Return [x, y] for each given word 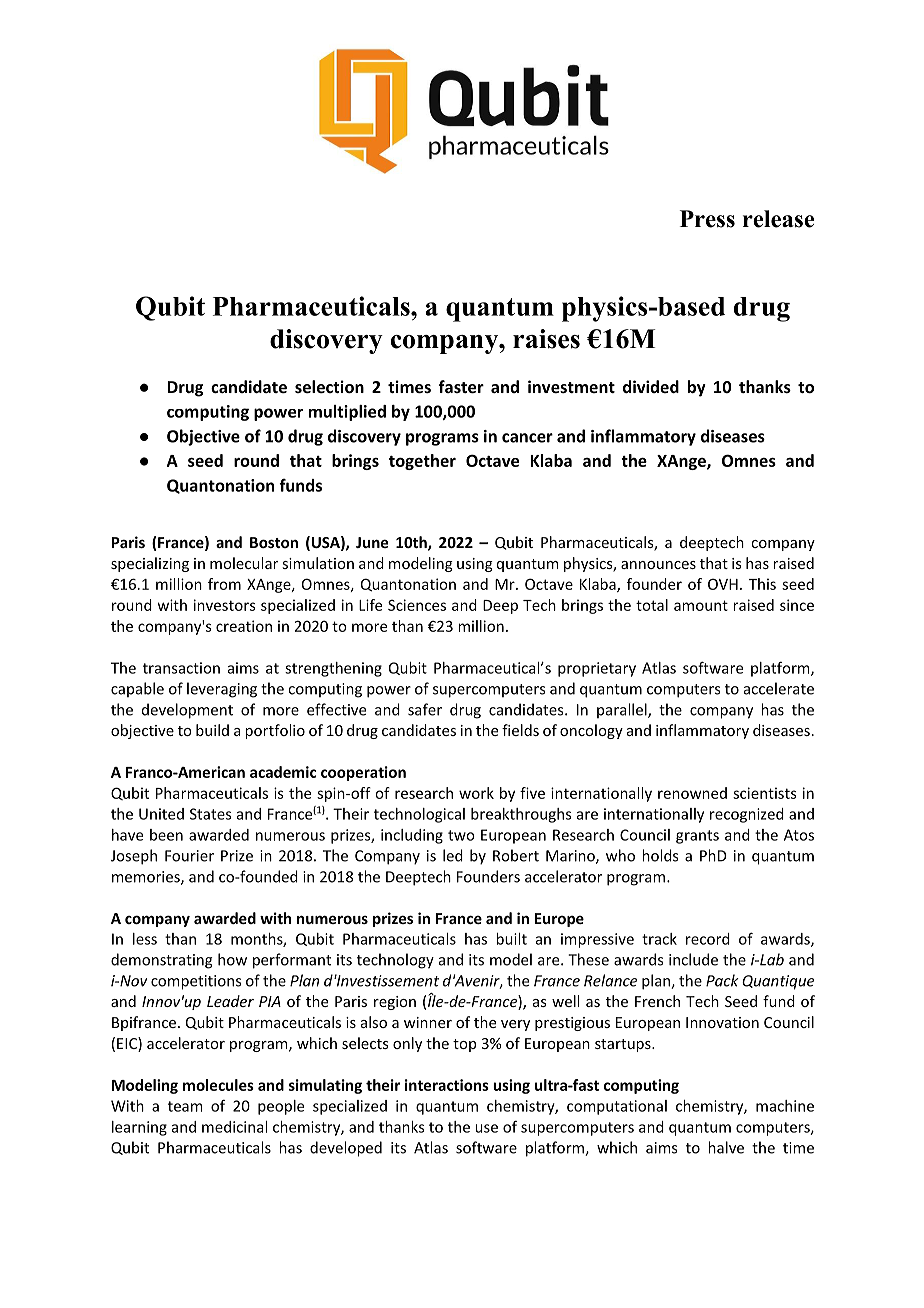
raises [546, 339]
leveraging [222, 690]
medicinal [234, 1127]
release [778, 219]
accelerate [779, 688]
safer [425, 709]
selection [329, 386]
